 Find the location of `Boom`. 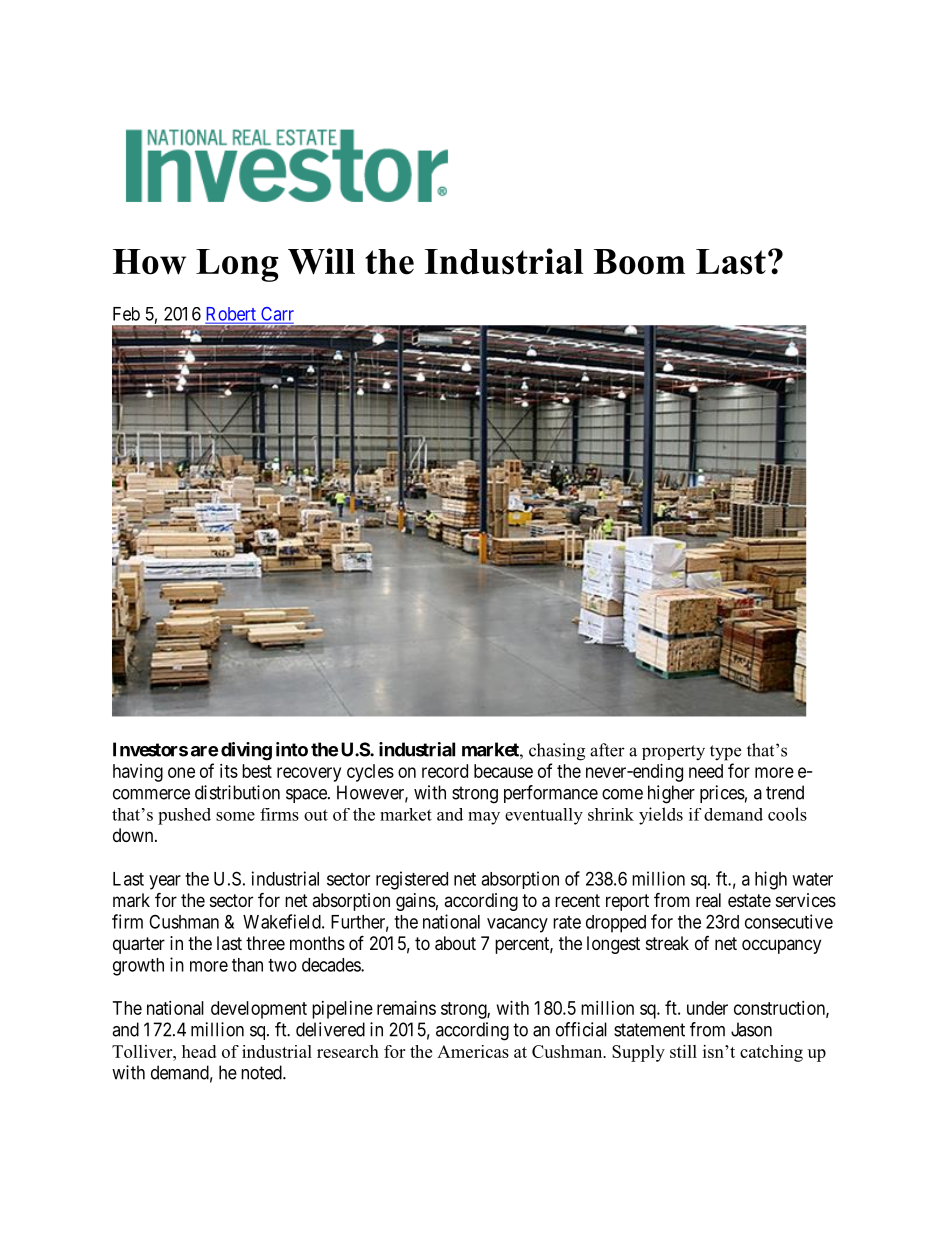

Boom is located at coordinates (639, 262).
